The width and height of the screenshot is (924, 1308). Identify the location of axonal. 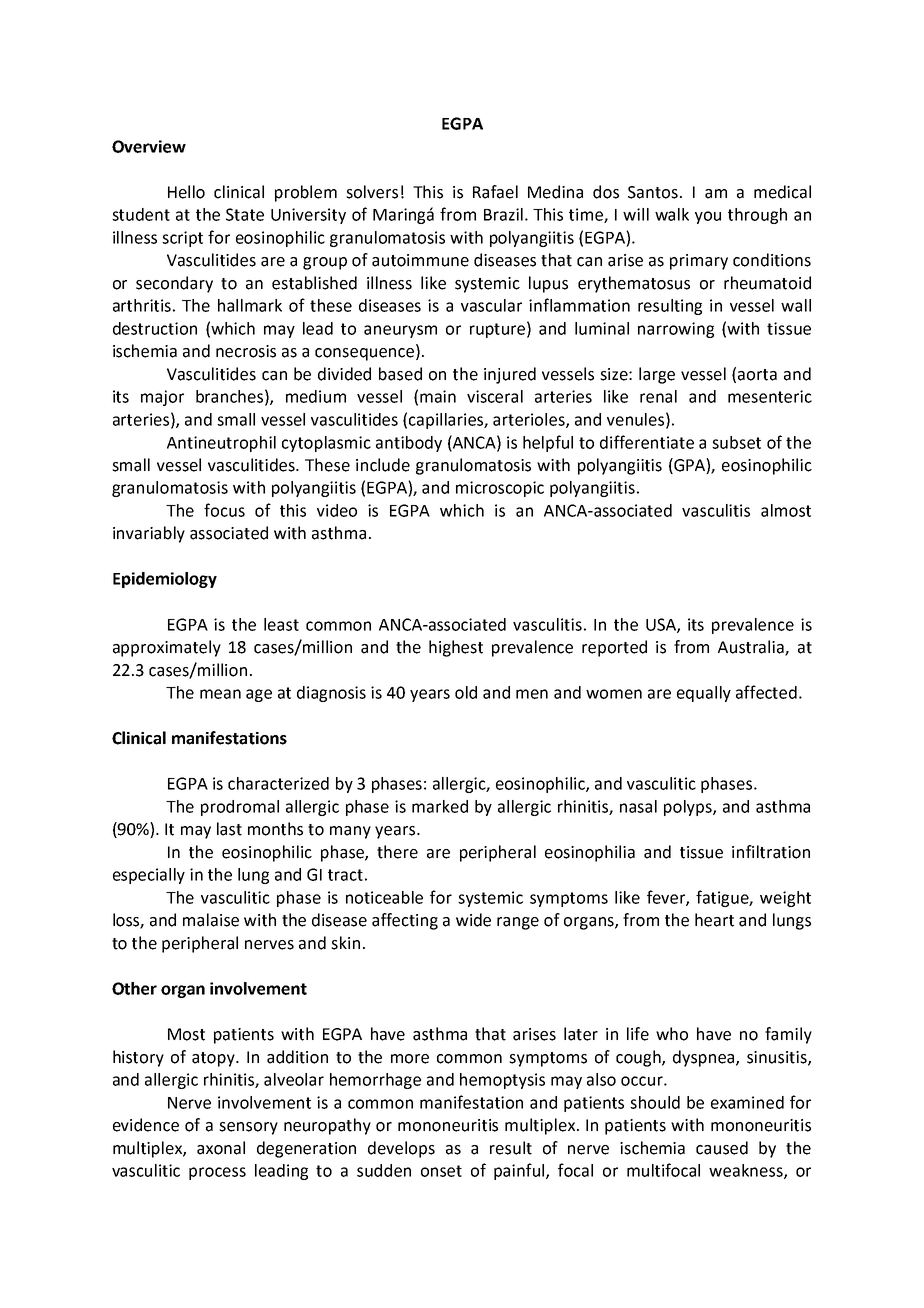
(221, 1148).
